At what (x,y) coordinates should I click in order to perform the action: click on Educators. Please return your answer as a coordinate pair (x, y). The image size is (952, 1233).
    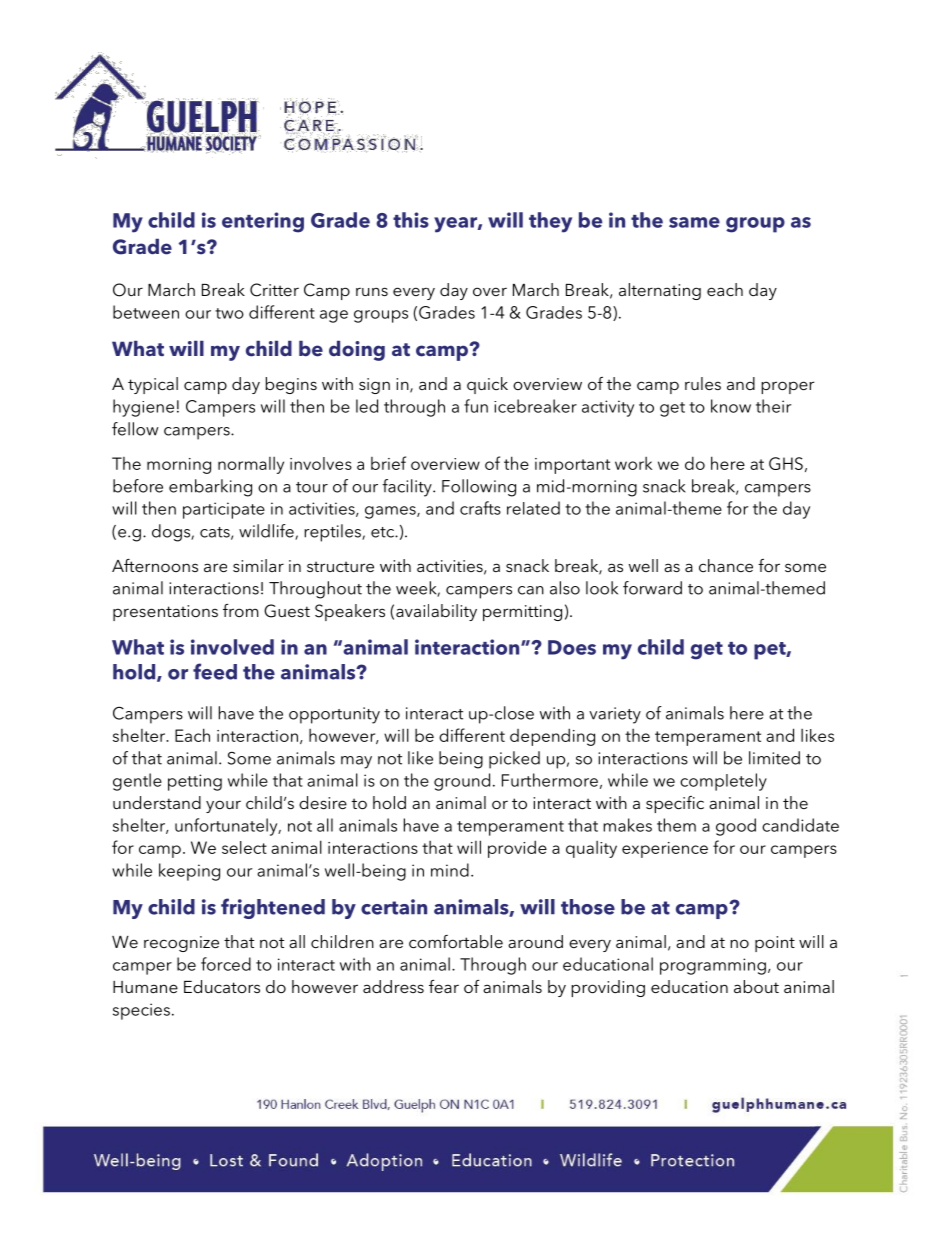
    Looking at the image, I should click on (222, 986).
